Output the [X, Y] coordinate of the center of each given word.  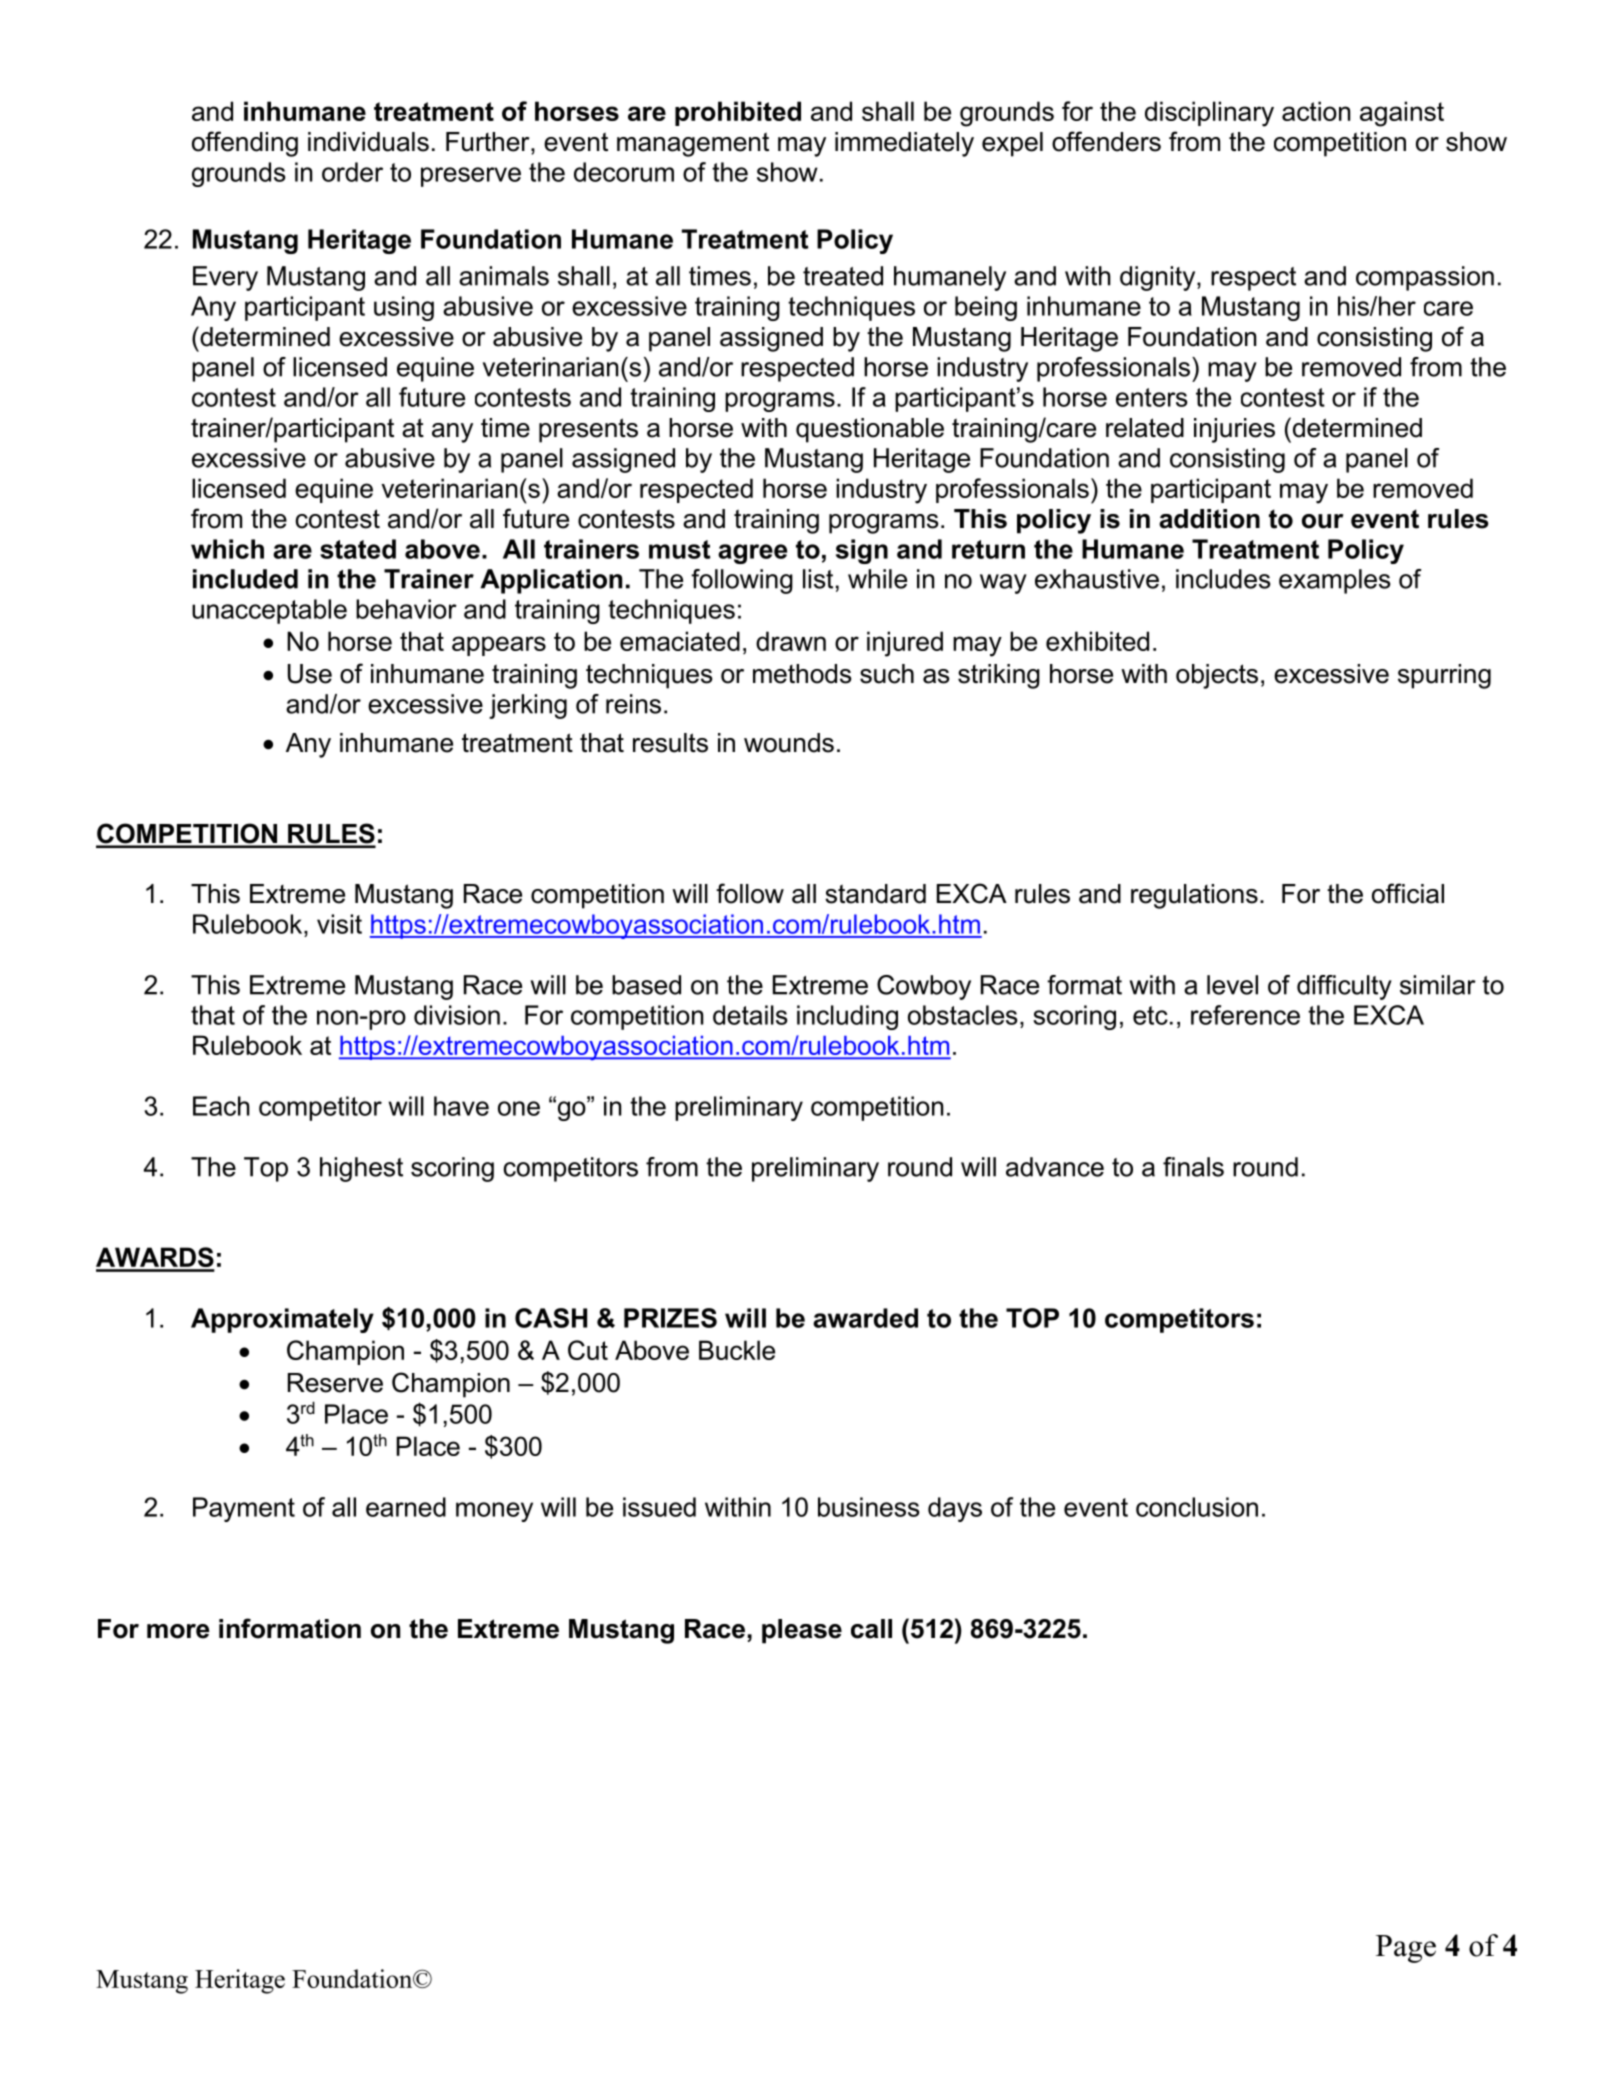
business [869, 1507]
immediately [904, 144]
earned [406, 1507]
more [178, 1631]
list [818, 579]
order [352, 172]
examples [1335, 581]
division [457, 1015]
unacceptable [269, 611]
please [802, 1631]
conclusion [1197, 1507]
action [1316, 111]
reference [1245, 1015]
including [847, 1017]
